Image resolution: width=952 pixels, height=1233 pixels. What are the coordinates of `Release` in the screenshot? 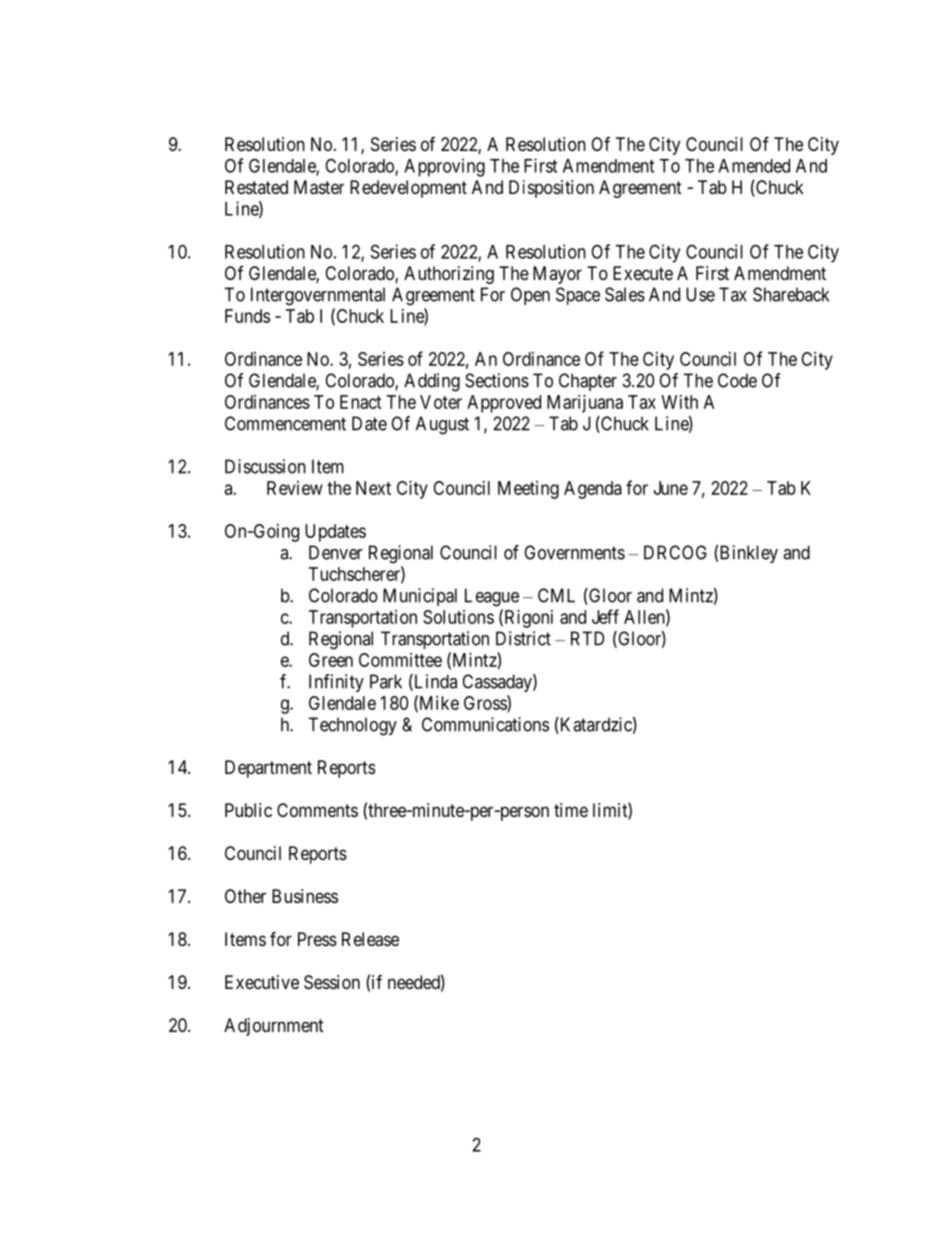 It's located at (370, 939).
